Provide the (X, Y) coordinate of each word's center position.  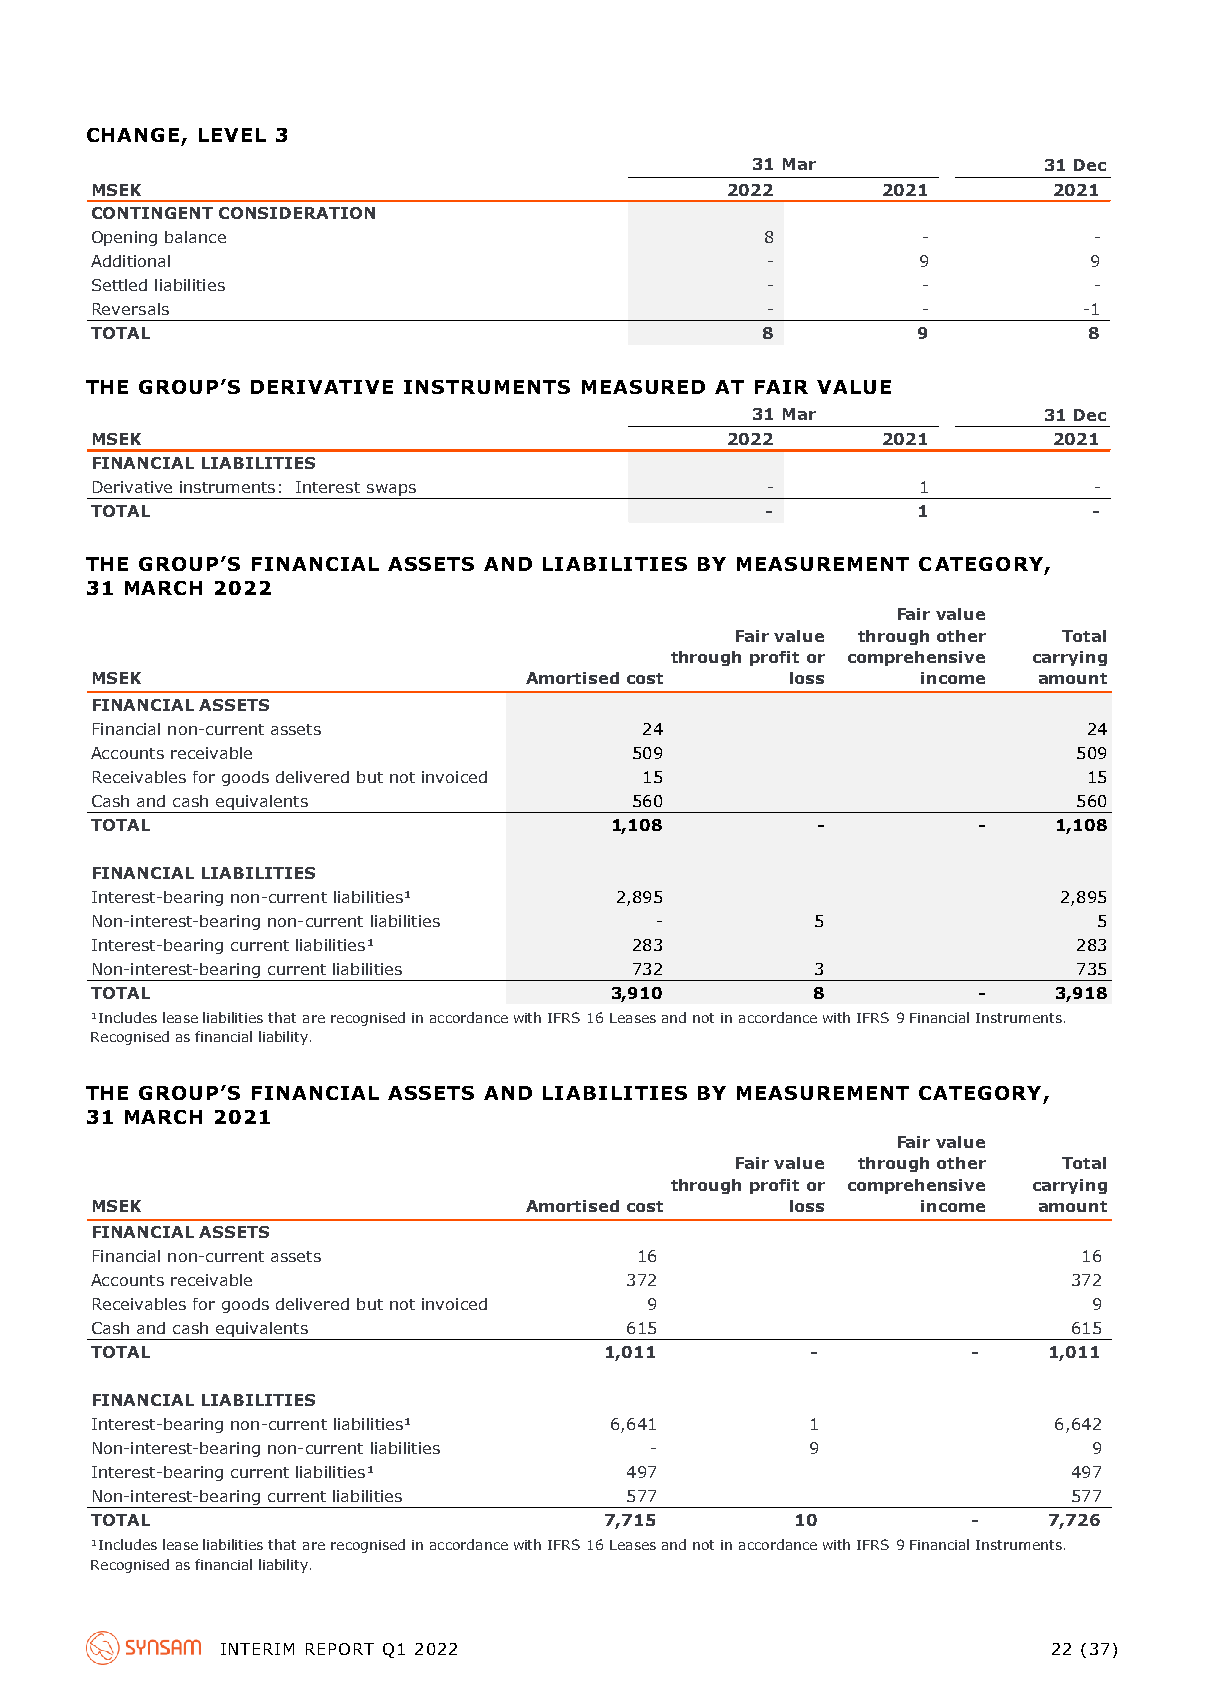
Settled (119, 285)
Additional (130, 261)
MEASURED (643, 387)
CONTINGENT (152, 213)
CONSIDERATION (297, 213)
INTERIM (257, 1649)
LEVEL (232, 135)
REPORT (340, 1649)
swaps (392, 491)
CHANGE (133, 135)
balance (195, 237)
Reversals (131, 309)
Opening (124, 238)
